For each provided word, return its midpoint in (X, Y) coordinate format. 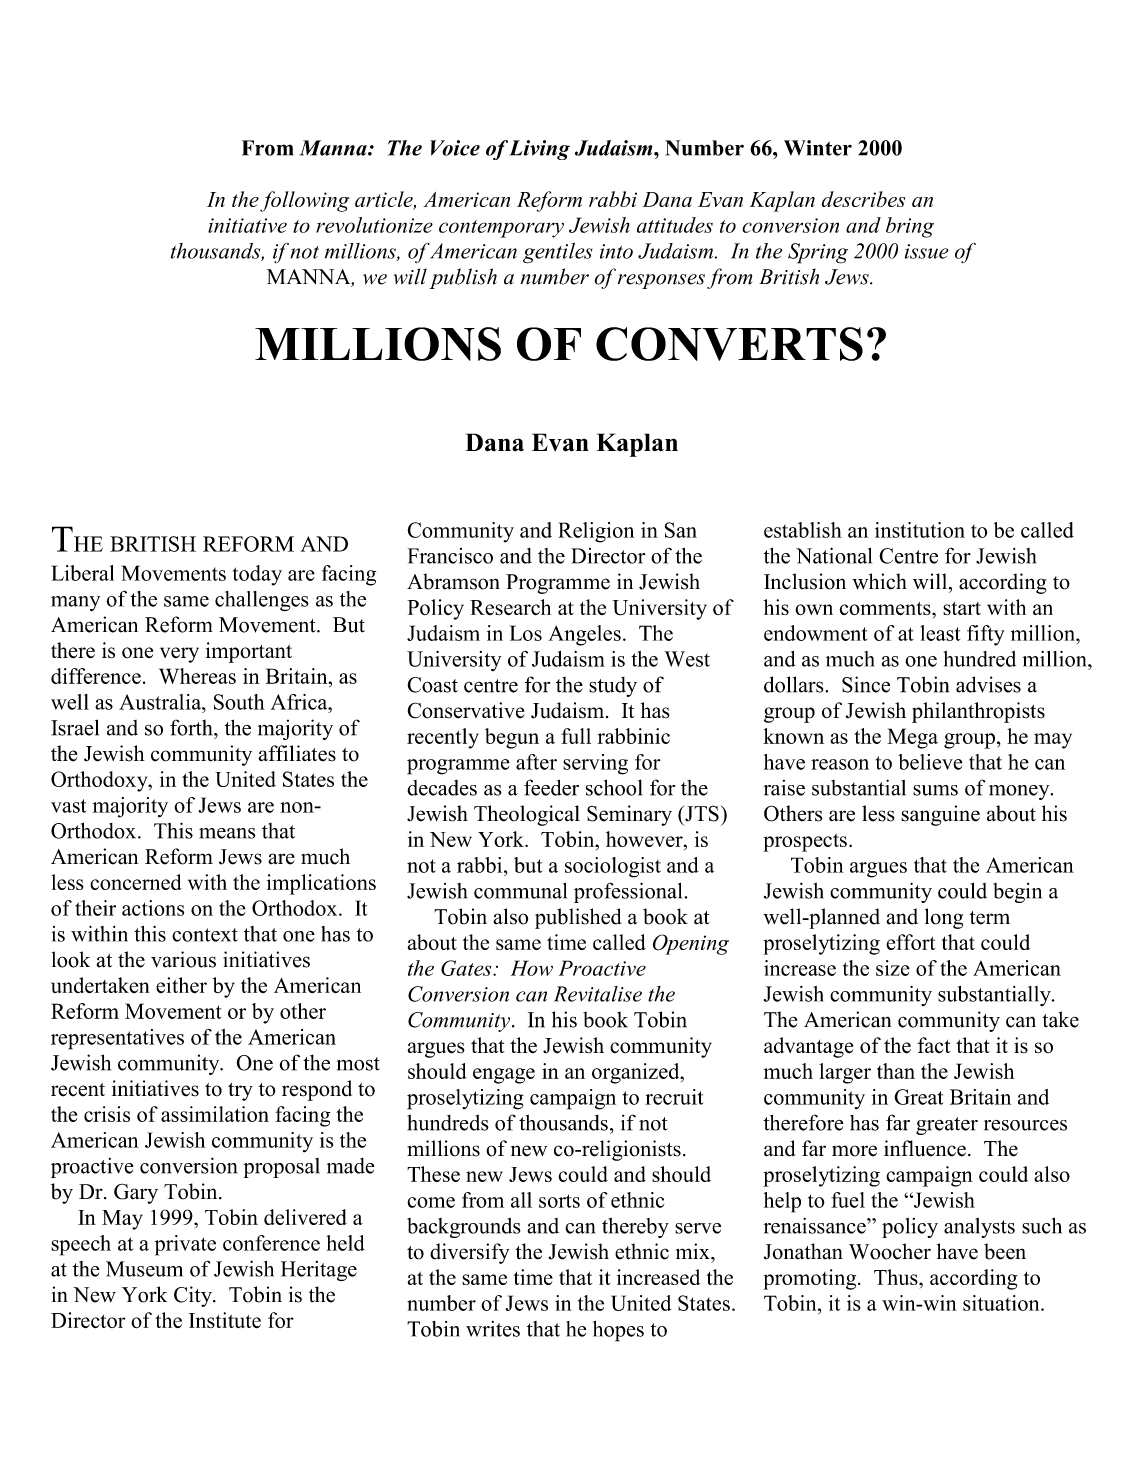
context (205, 935)
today (257, 575)
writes (493, 1329)
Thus (897, 1277)
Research (510, 607)
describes (863, 199)
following (304, 201)
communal (520, 891)
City (194, 1296)
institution (920, 530)
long (944, 918)
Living (539, 150)
